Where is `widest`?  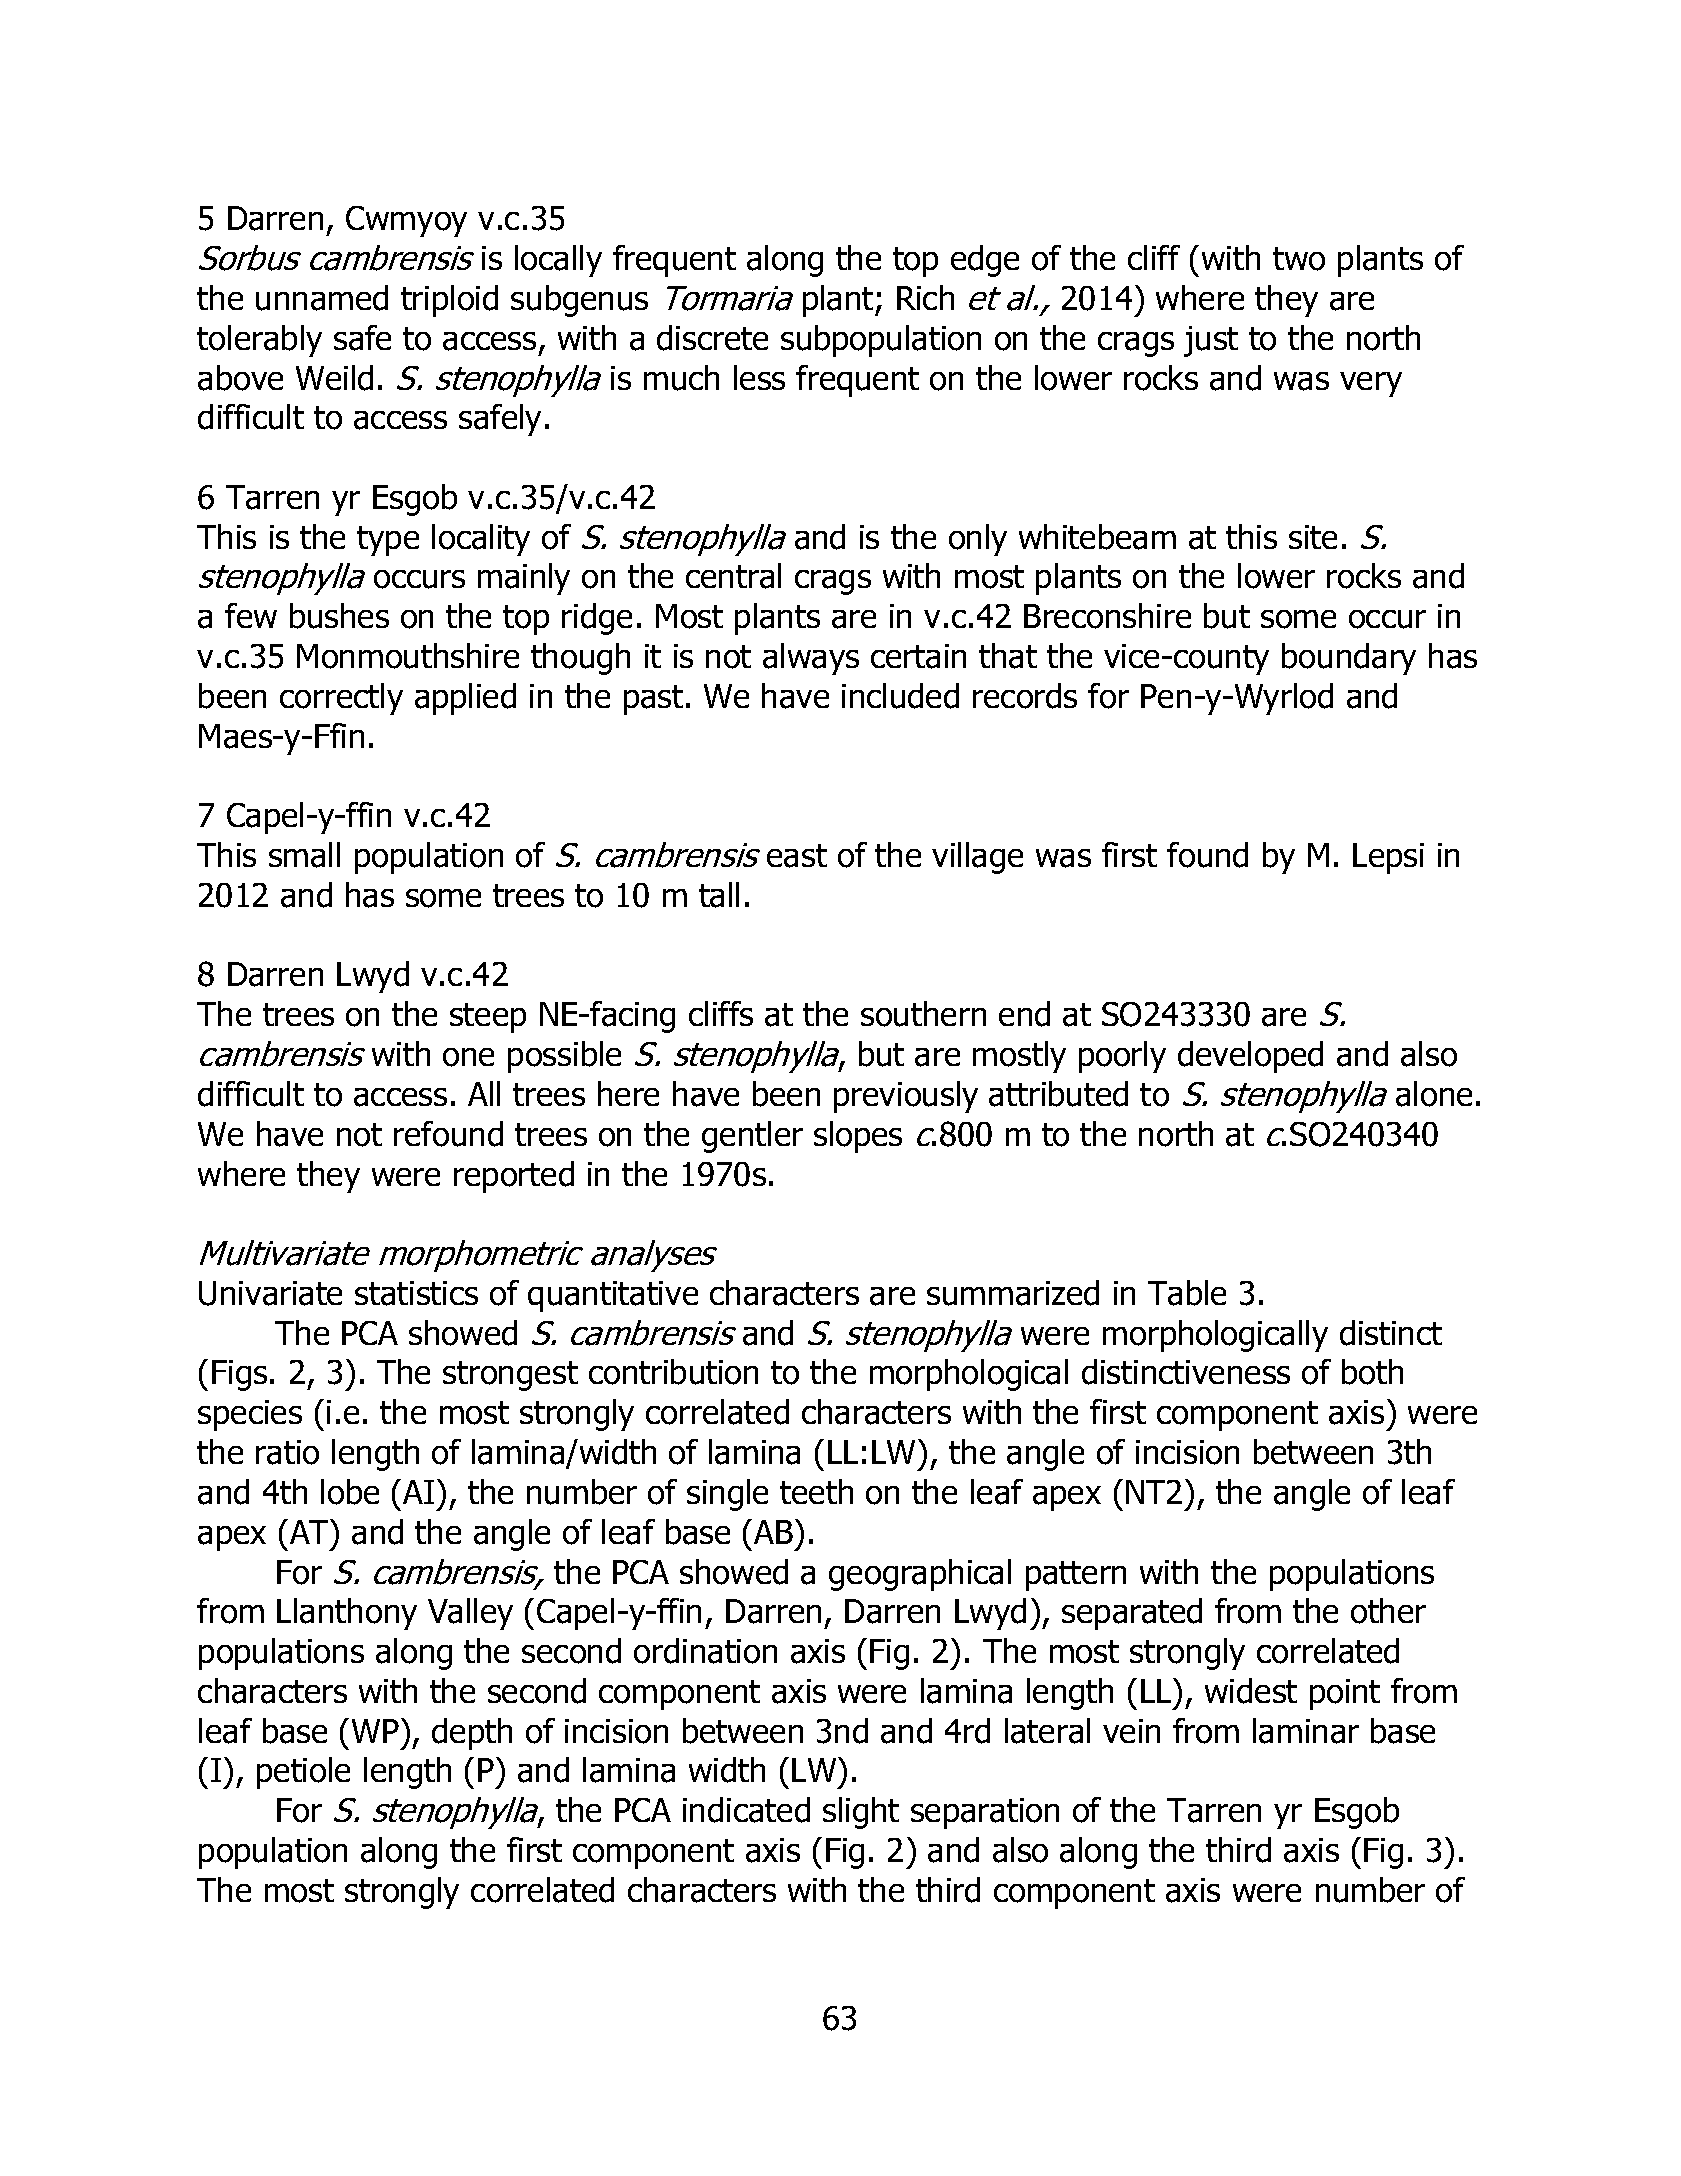 widest is located at coordinates (1251, 1691).
